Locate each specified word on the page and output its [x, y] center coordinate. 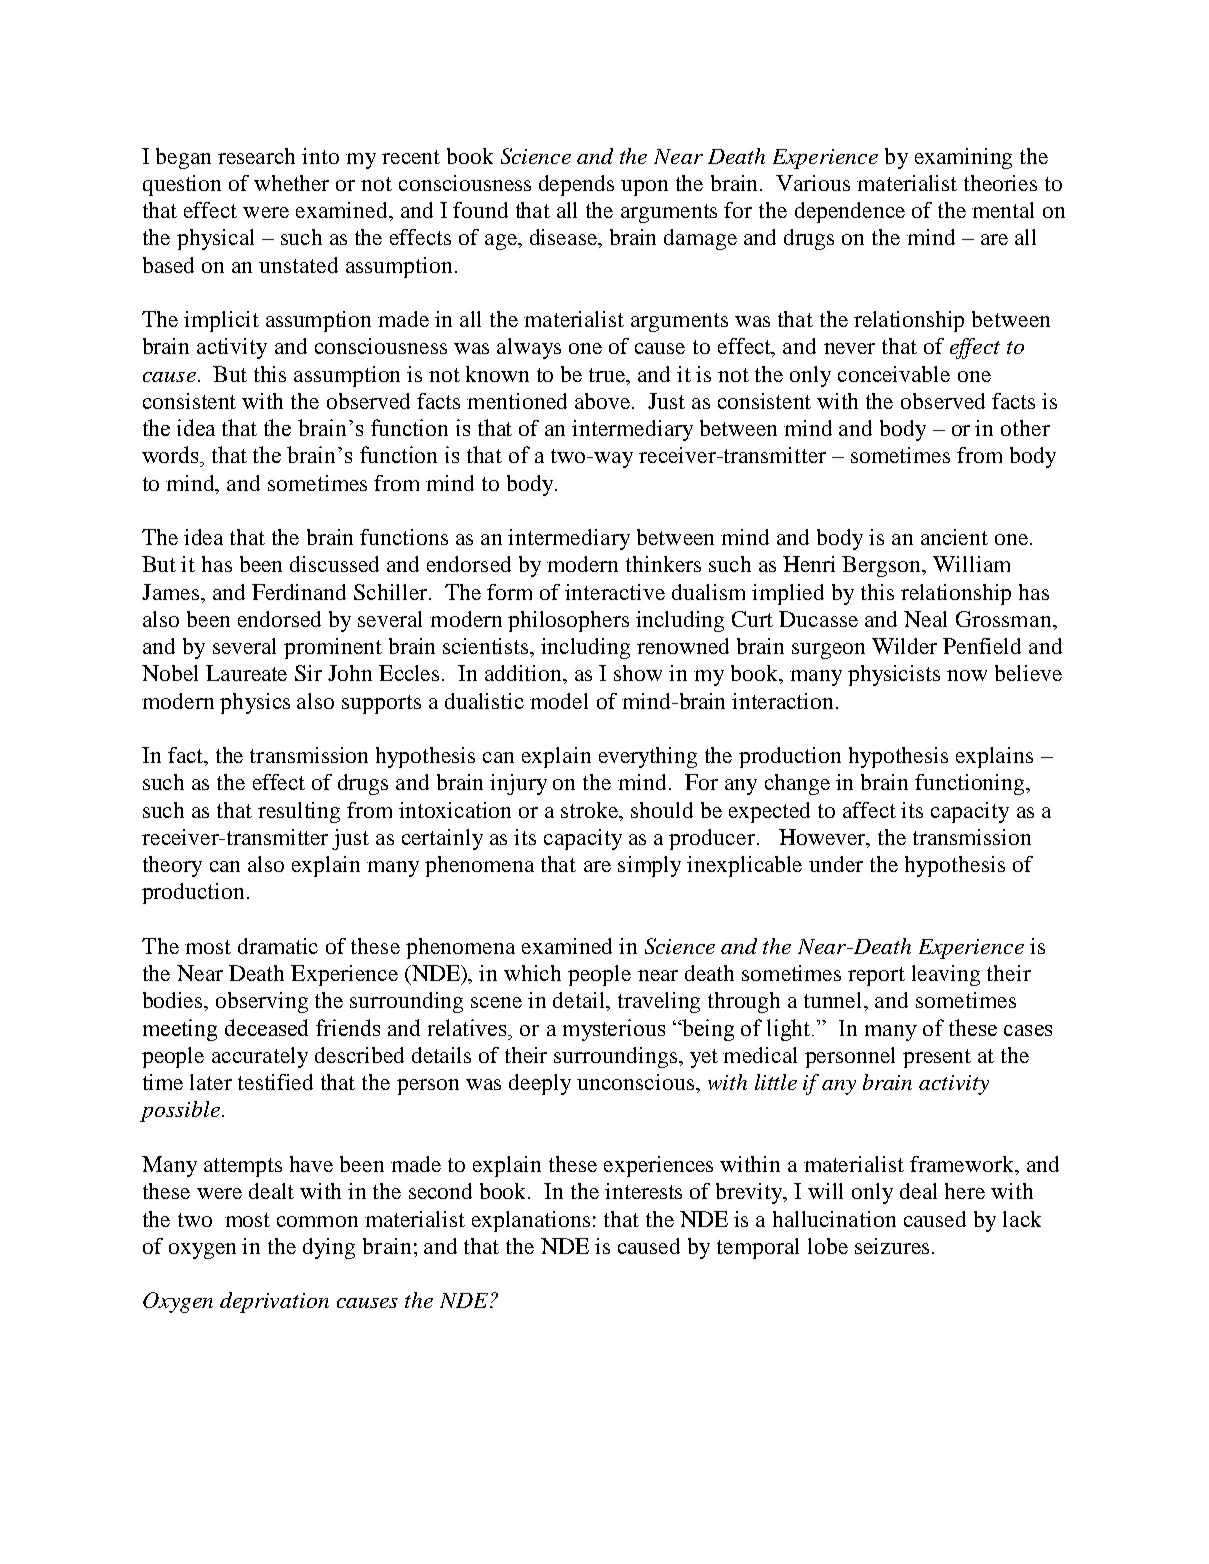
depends [576, 185]
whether [291, 183]
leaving [946, 975]
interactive [615, 592]
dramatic [278, 946]
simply [649, 866]
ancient [954, 537]
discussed [334, 564]
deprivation [274, 1302]
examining [963, 158]
